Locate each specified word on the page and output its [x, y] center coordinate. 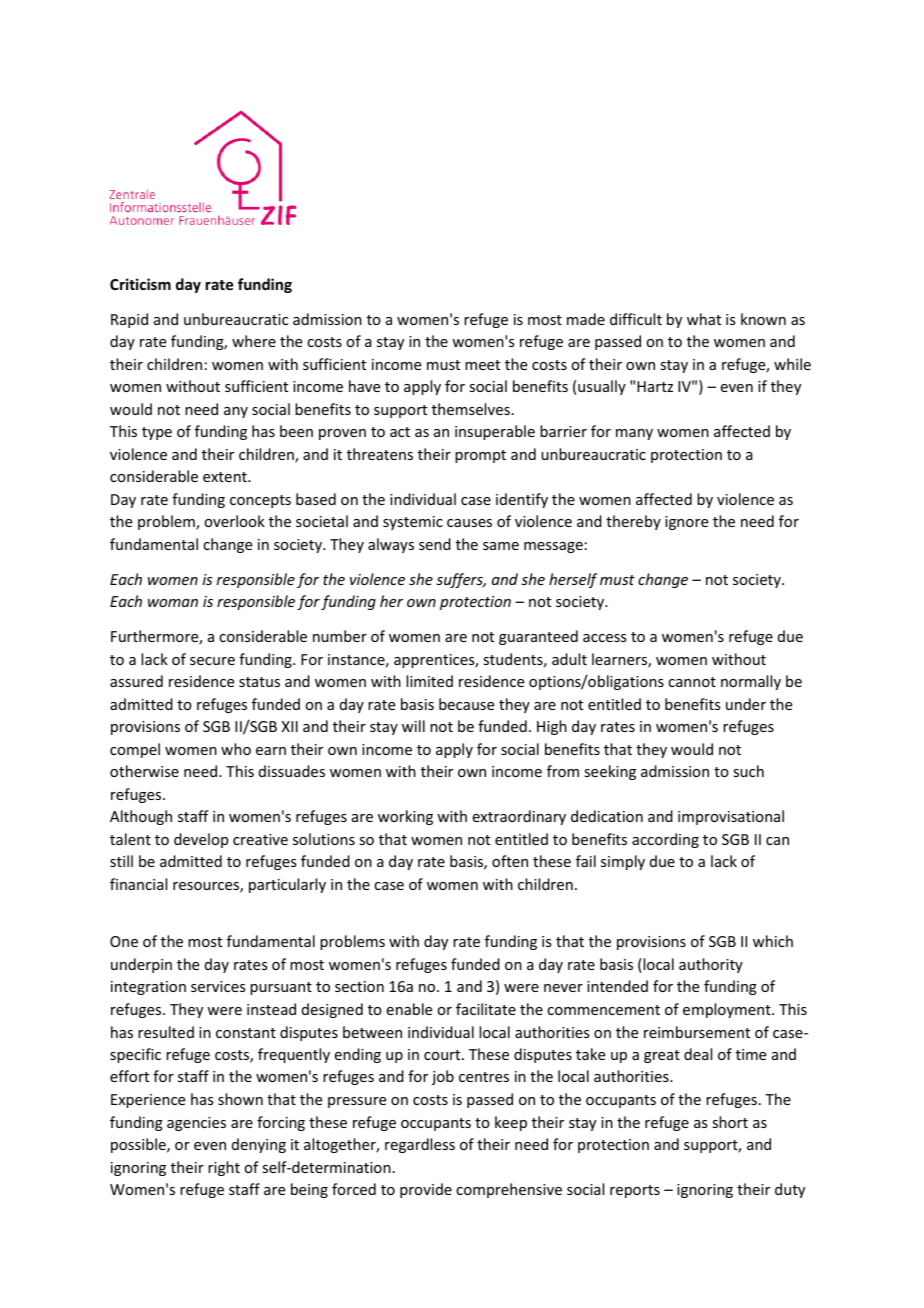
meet [482, 365]
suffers [460, 580]
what [704, 319]
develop [201, 840]
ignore [686, 523]
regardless [420, 1145]
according [665, 840]
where [254, 341]
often [510, 861]
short [730, 1122]
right [224, 1168]
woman [173, 603]
